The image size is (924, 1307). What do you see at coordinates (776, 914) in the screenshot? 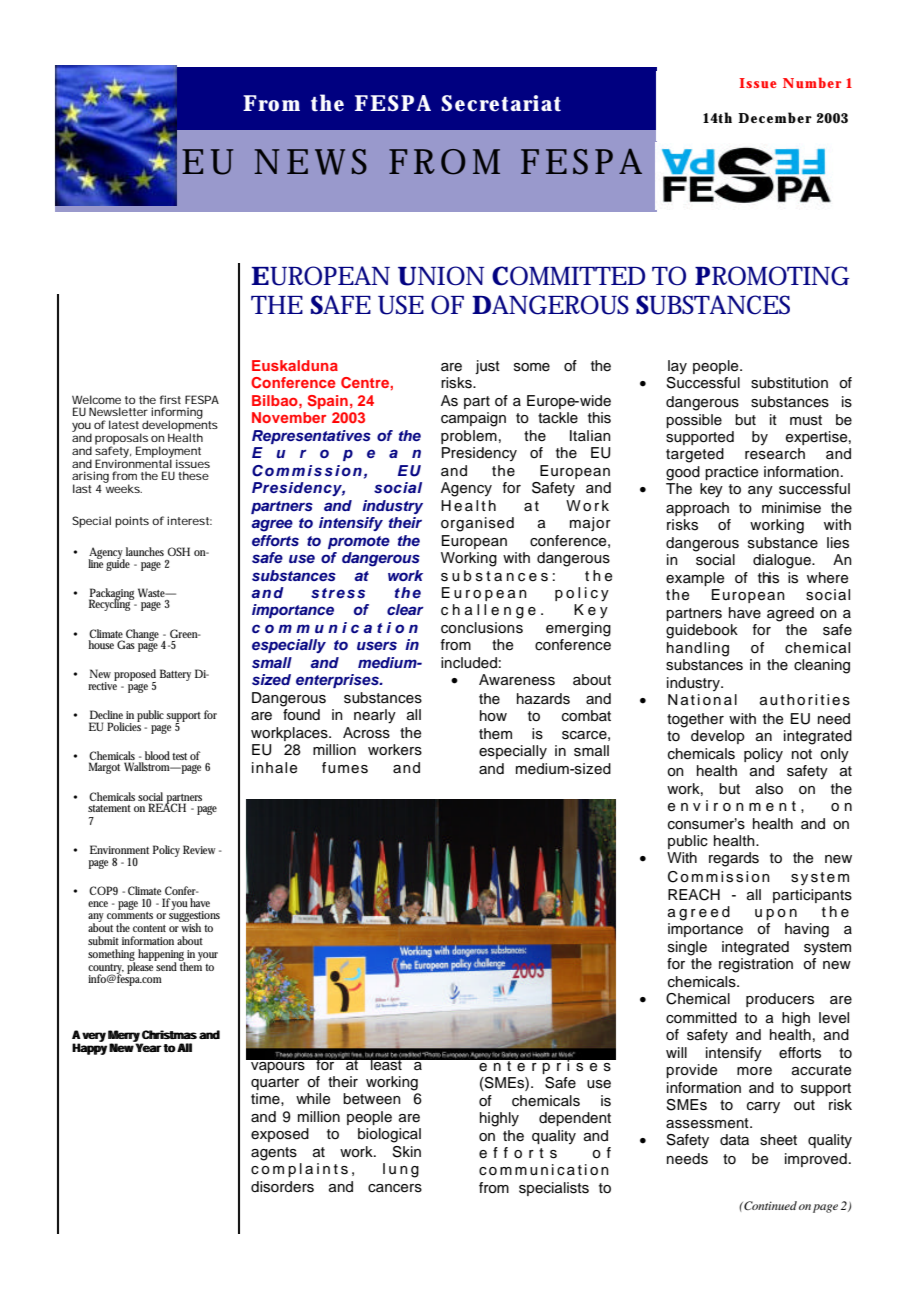
I see `upon` at bounding box center [776, 914].
